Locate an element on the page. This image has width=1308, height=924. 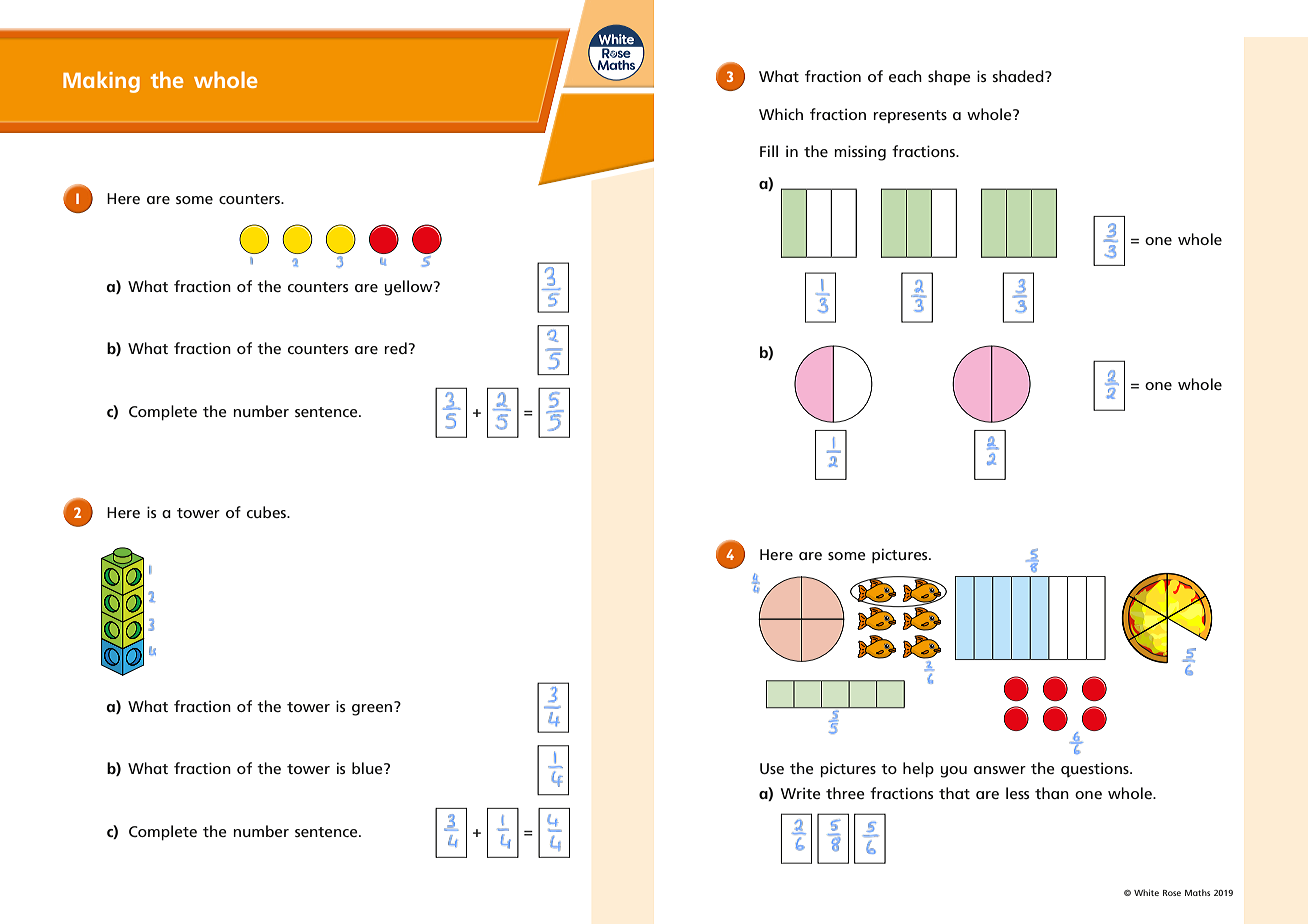
Write is located at coordinates (801, 793).
